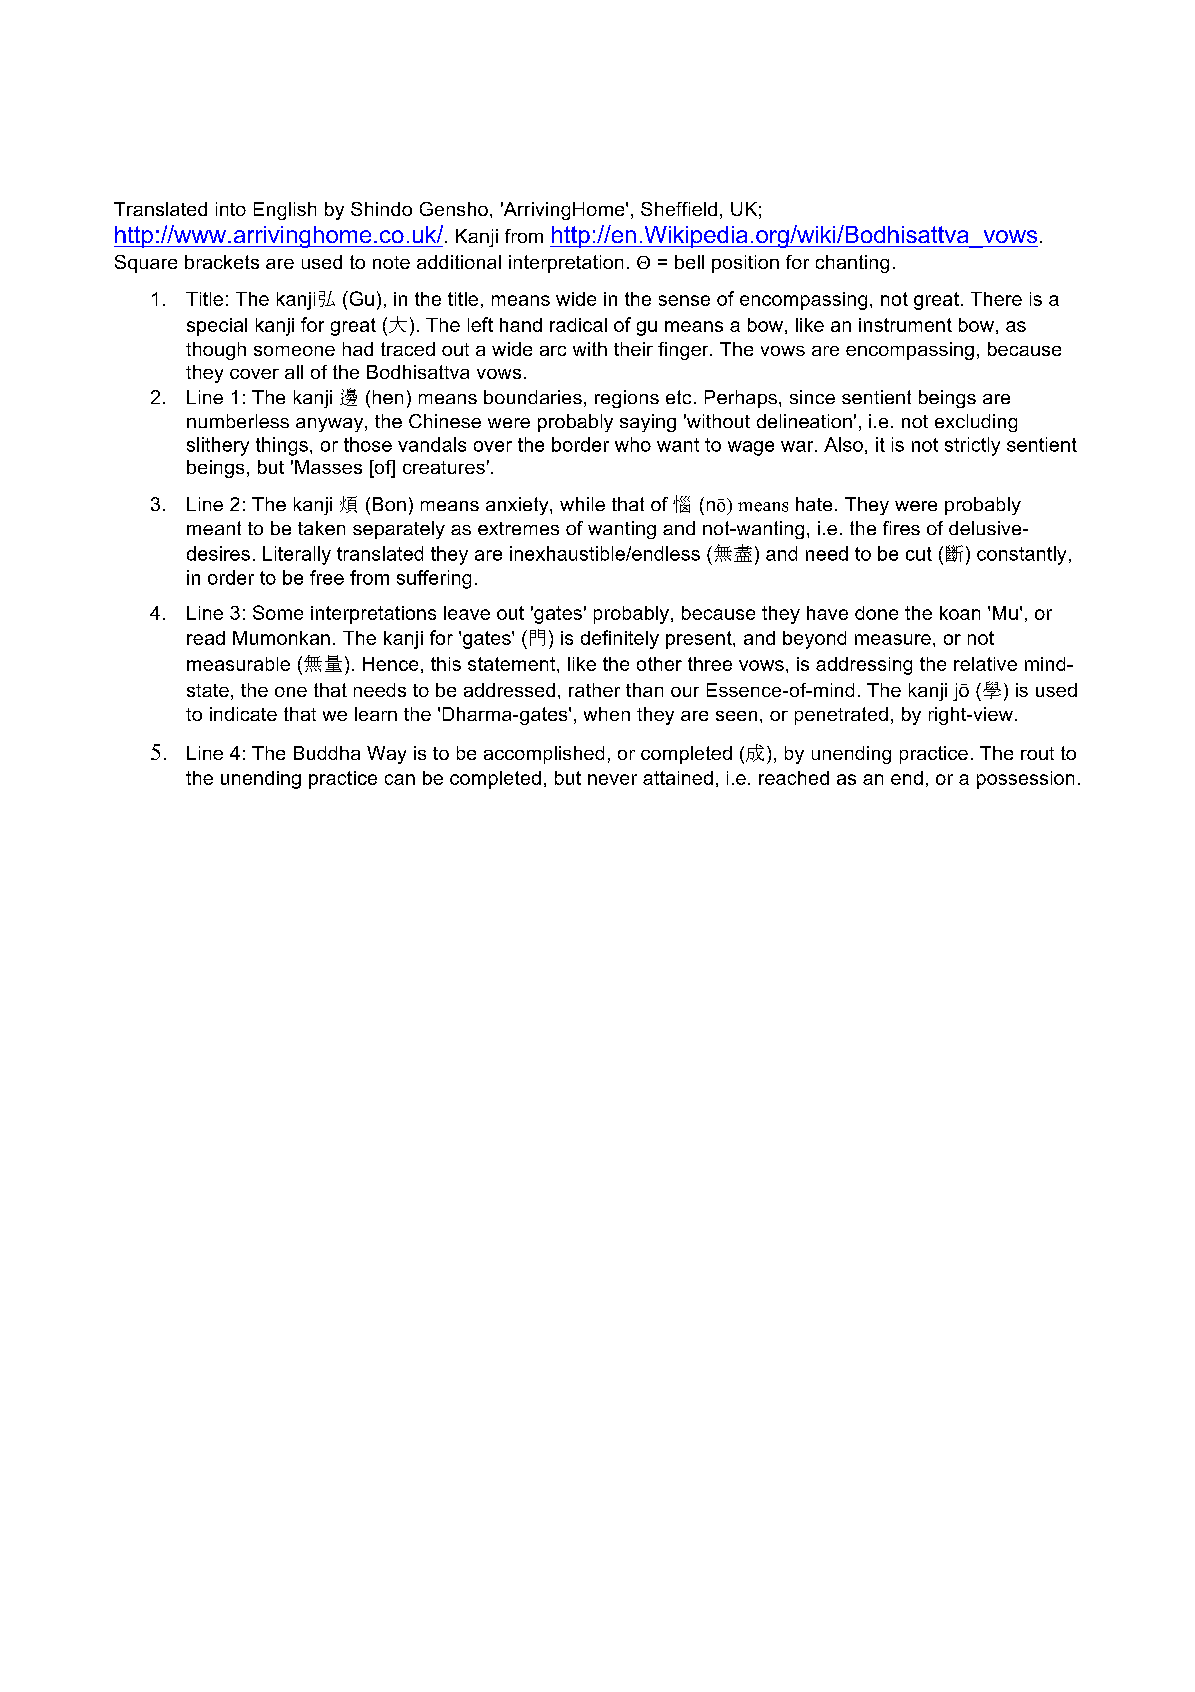 This screenshot has width=1195, height=1692. I want to click on English, so click(285, 211).
